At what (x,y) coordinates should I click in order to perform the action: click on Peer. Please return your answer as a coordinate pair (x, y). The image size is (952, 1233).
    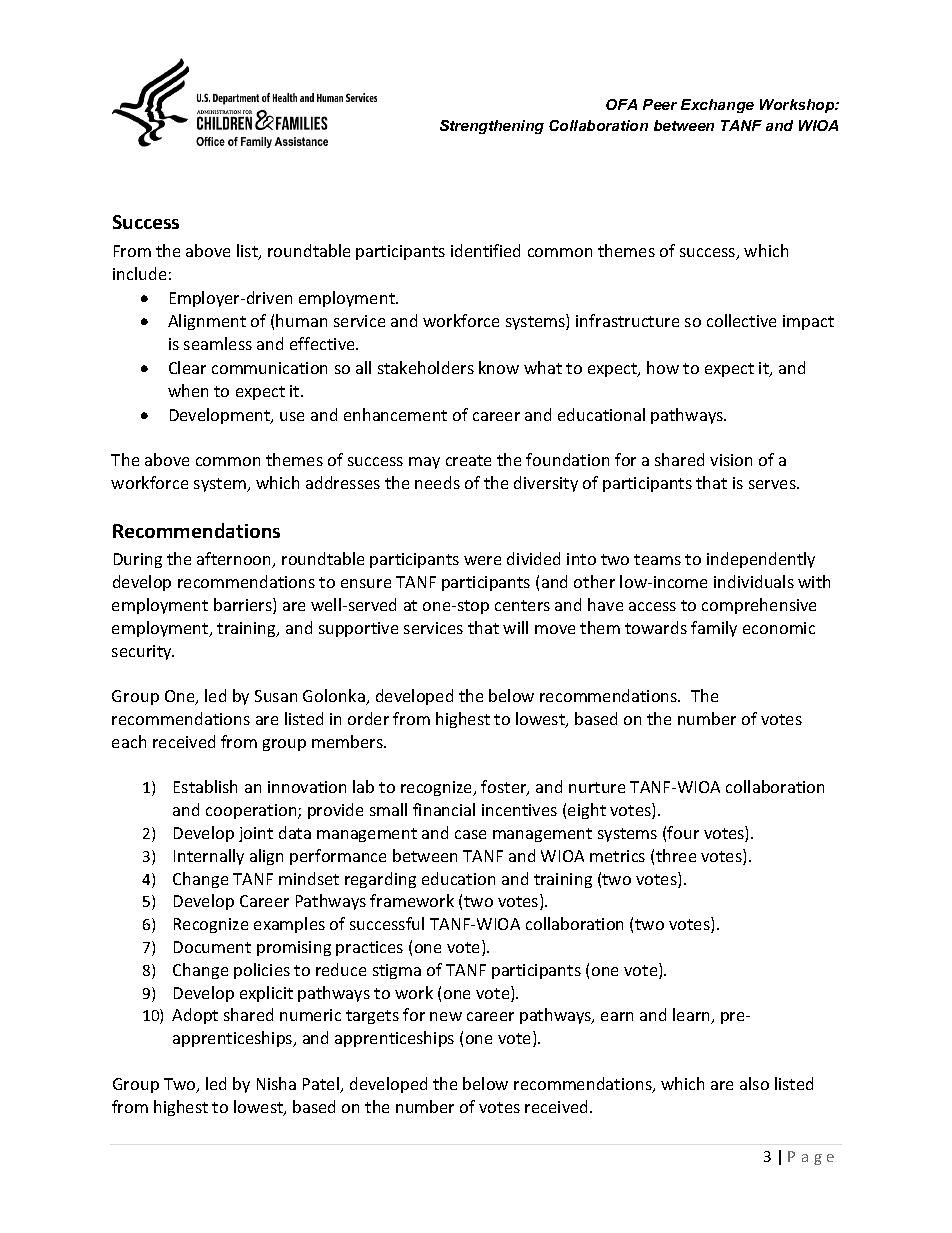
    Looking at the image, I should click on (660, 104).
